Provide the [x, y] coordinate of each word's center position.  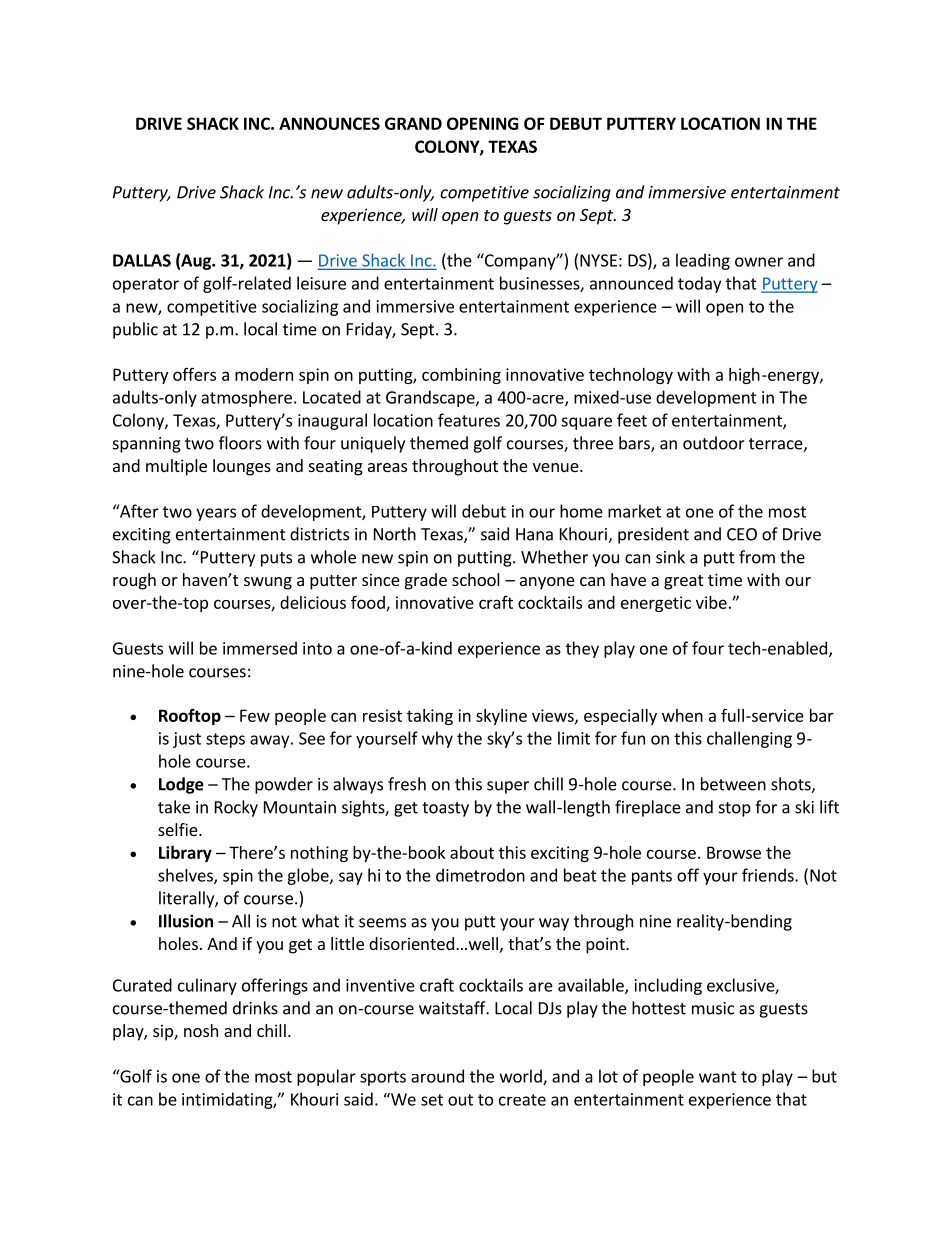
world [522, 1077]
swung [268, 583]
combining [461, 376]
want [718, 1077]
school [476, 579]
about [472, 852]
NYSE [598, 260]
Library [185, 854]
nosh [201, 1030]
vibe [711, 602]
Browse [734, 852]
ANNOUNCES [329, 123]
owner [759, 262]
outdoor [714, 443]
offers [194, 374]
